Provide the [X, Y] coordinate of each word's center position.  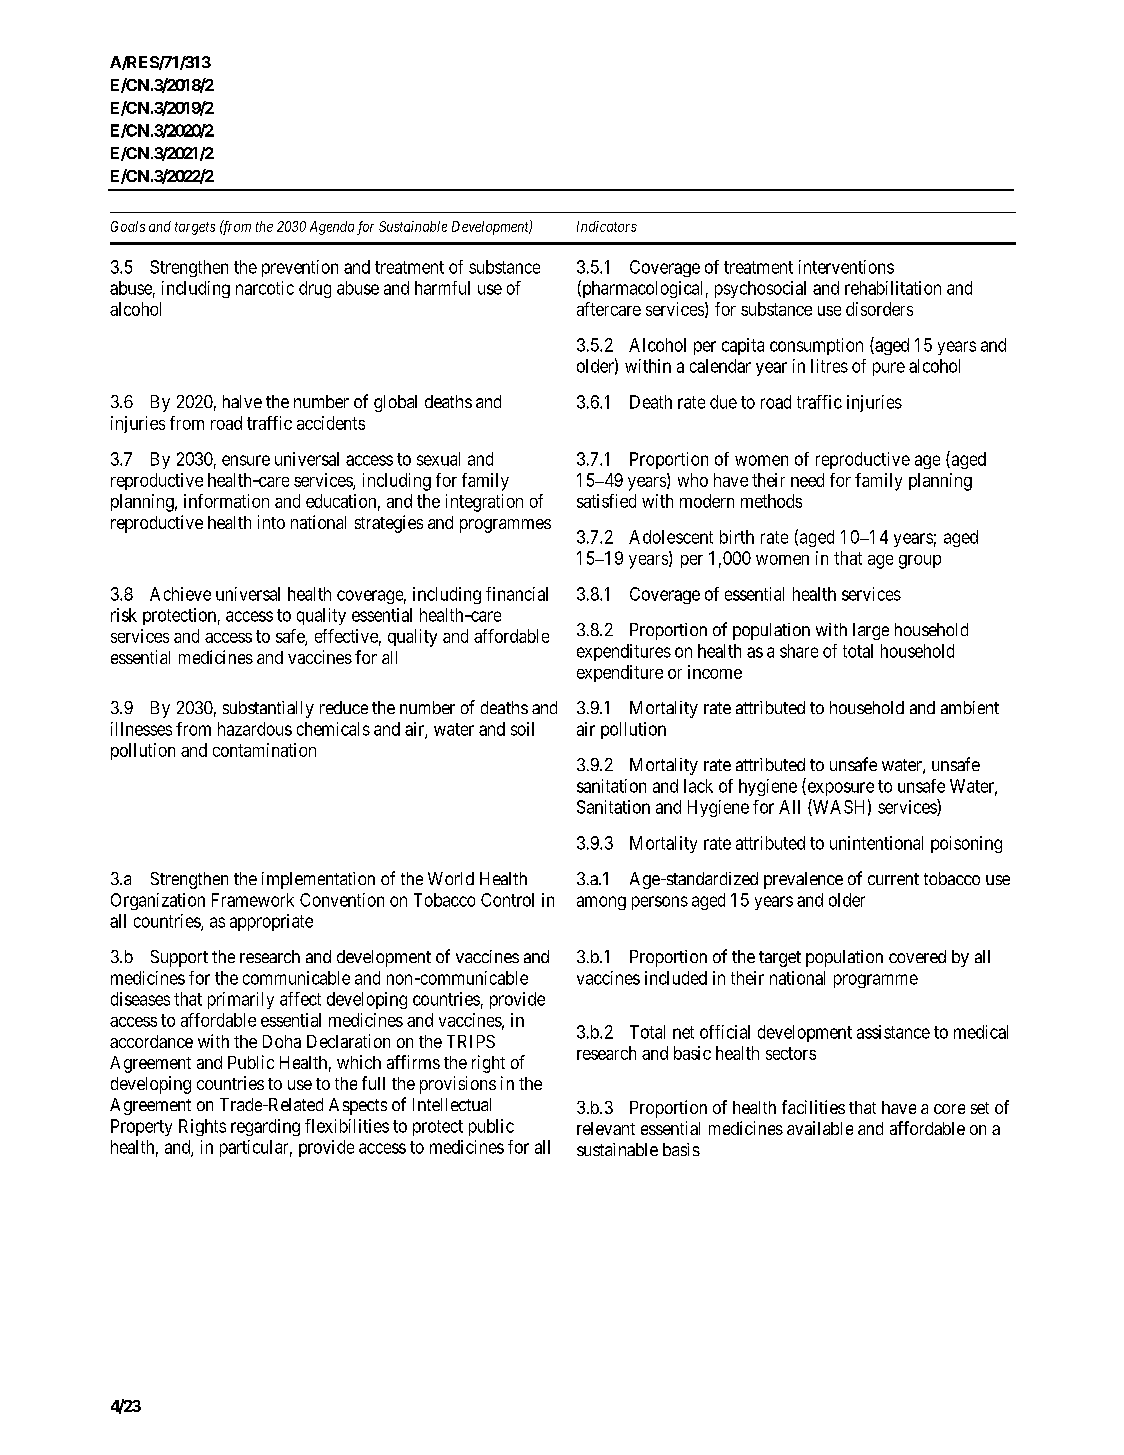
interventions [846, 267]
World [451, 878]
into [271, 522]
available [820, 1128]
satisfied [606, 501]
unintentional [876, 843]
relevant [606, 1128]
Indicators [607, 226]
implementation [318, 880]
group [920, 562]
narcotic [265, 288]
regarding [265, 1127]
